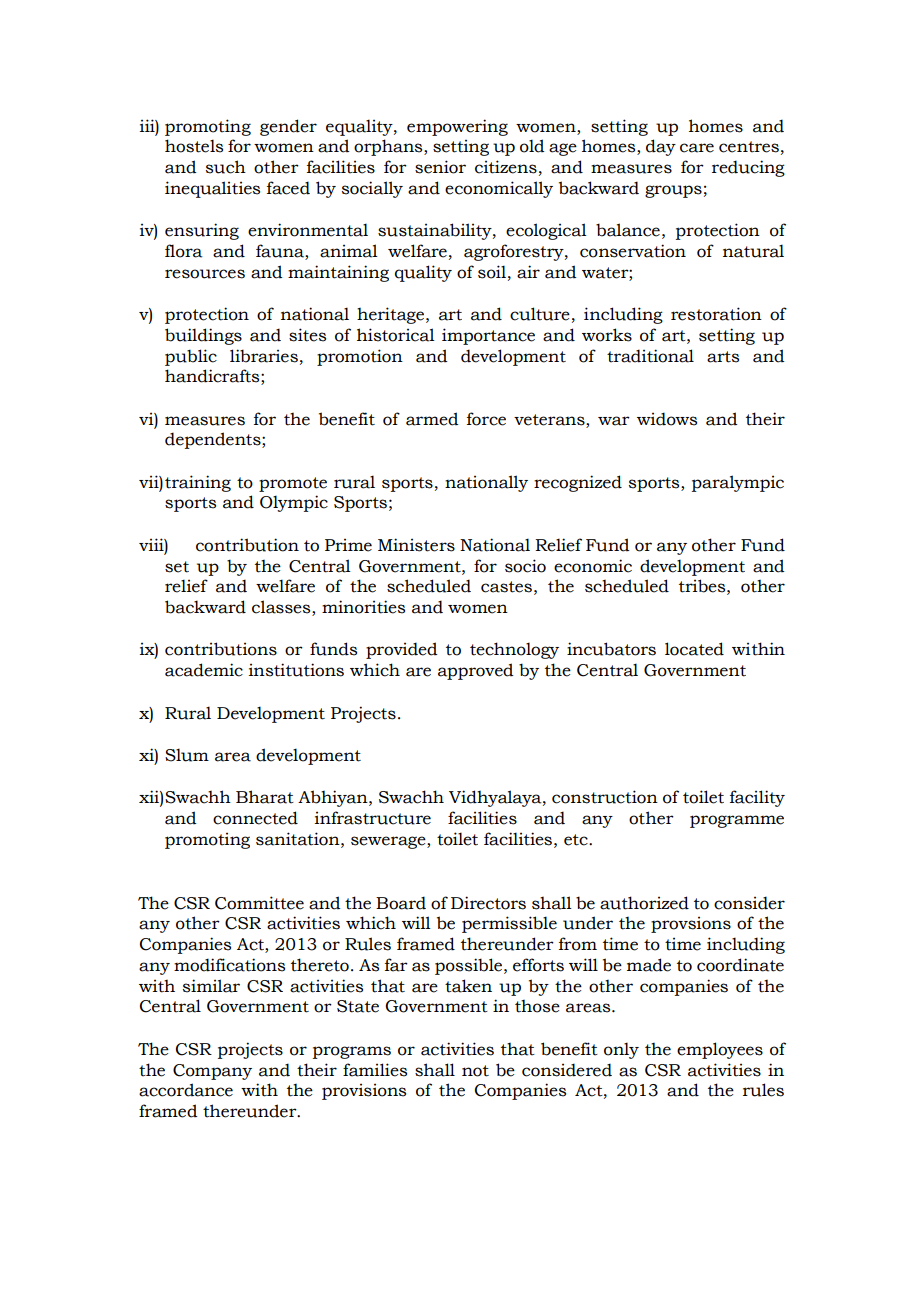 Image resolution: width=924 pixels, height=1308 pixels. What do you see at coordinates (694, 649) in the screenshot?
I see `located` at bounding box center [694, 649].
